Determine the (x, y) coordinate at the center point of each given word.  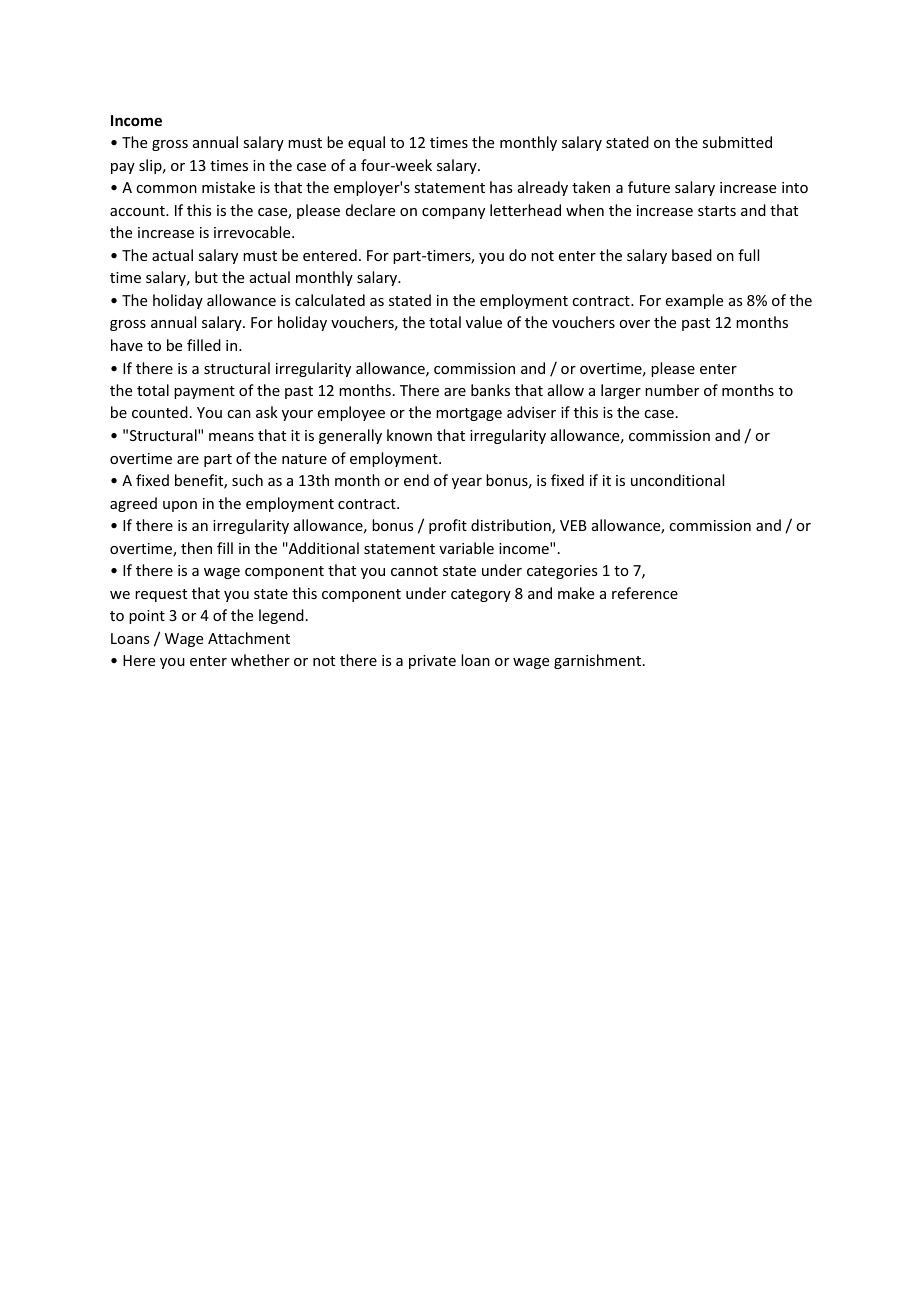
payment (204, 392)
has (501, 187)
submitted (737, 142)
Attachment (249, 638)
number (672, 390)
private (432, 662)
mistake (228, 187)
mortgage (469, 414)
